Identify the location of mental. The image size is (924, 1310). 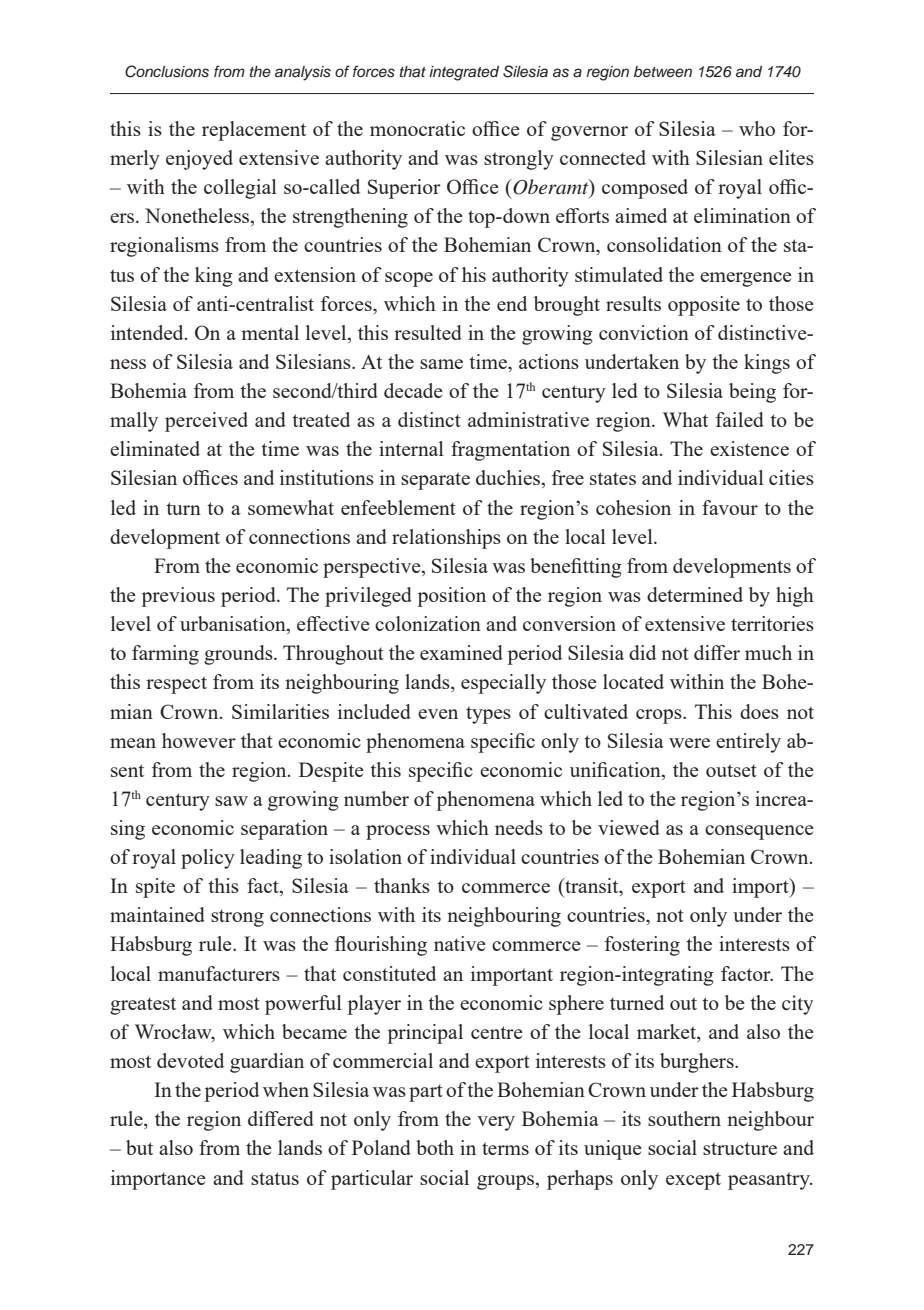
(270, 332).
